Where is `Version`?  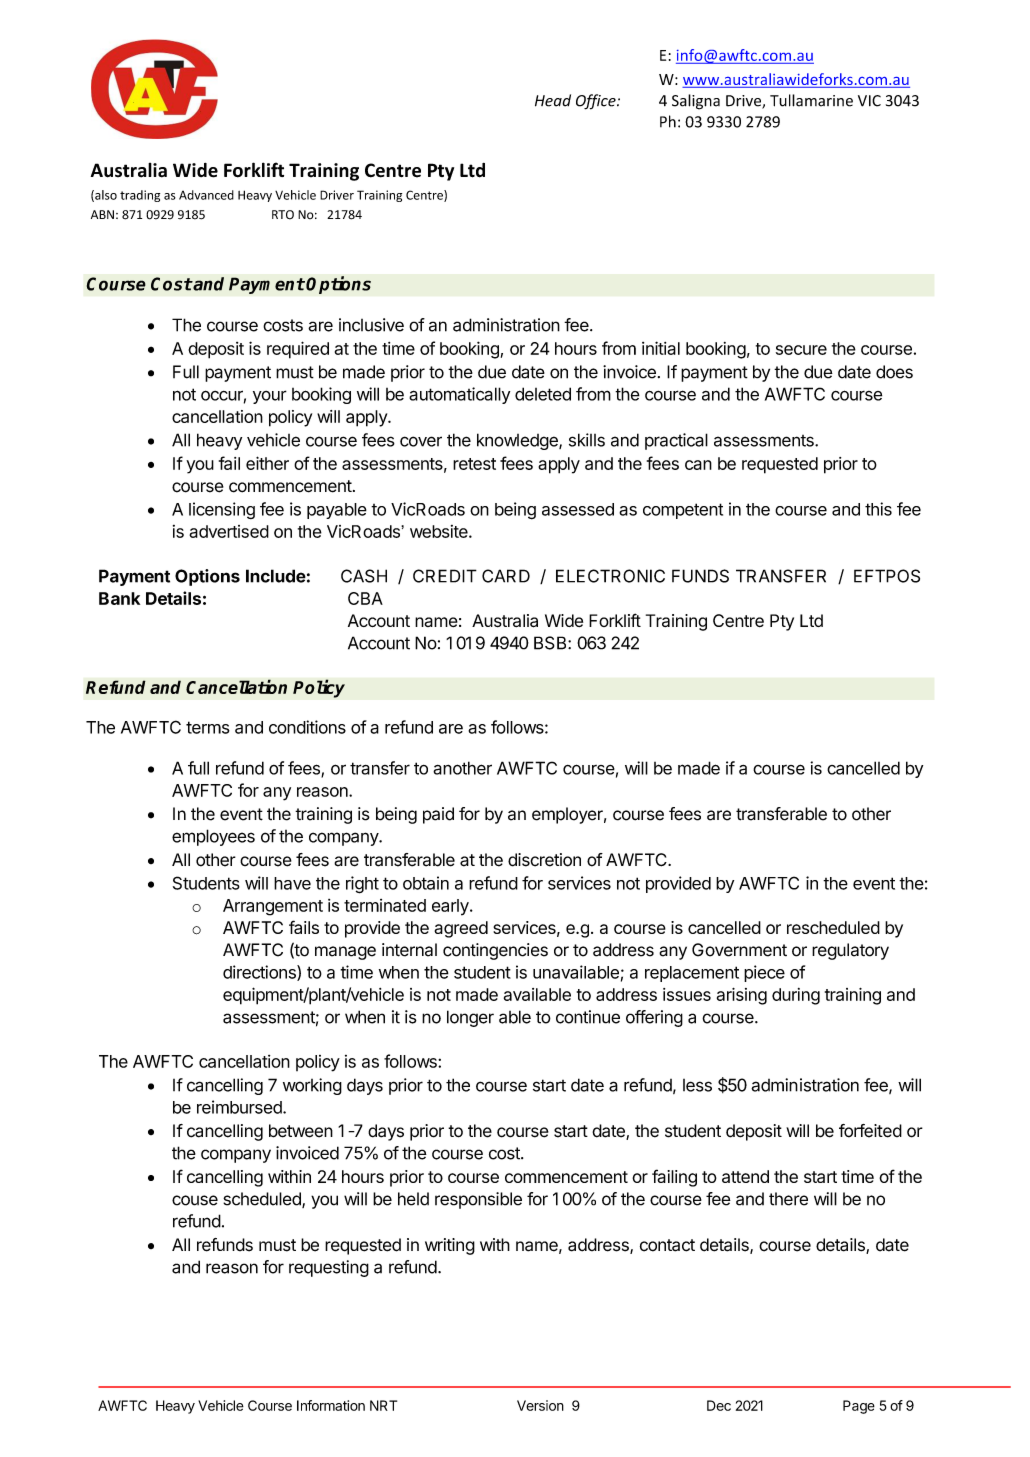 Version is located at coordinates (540, 1405).
